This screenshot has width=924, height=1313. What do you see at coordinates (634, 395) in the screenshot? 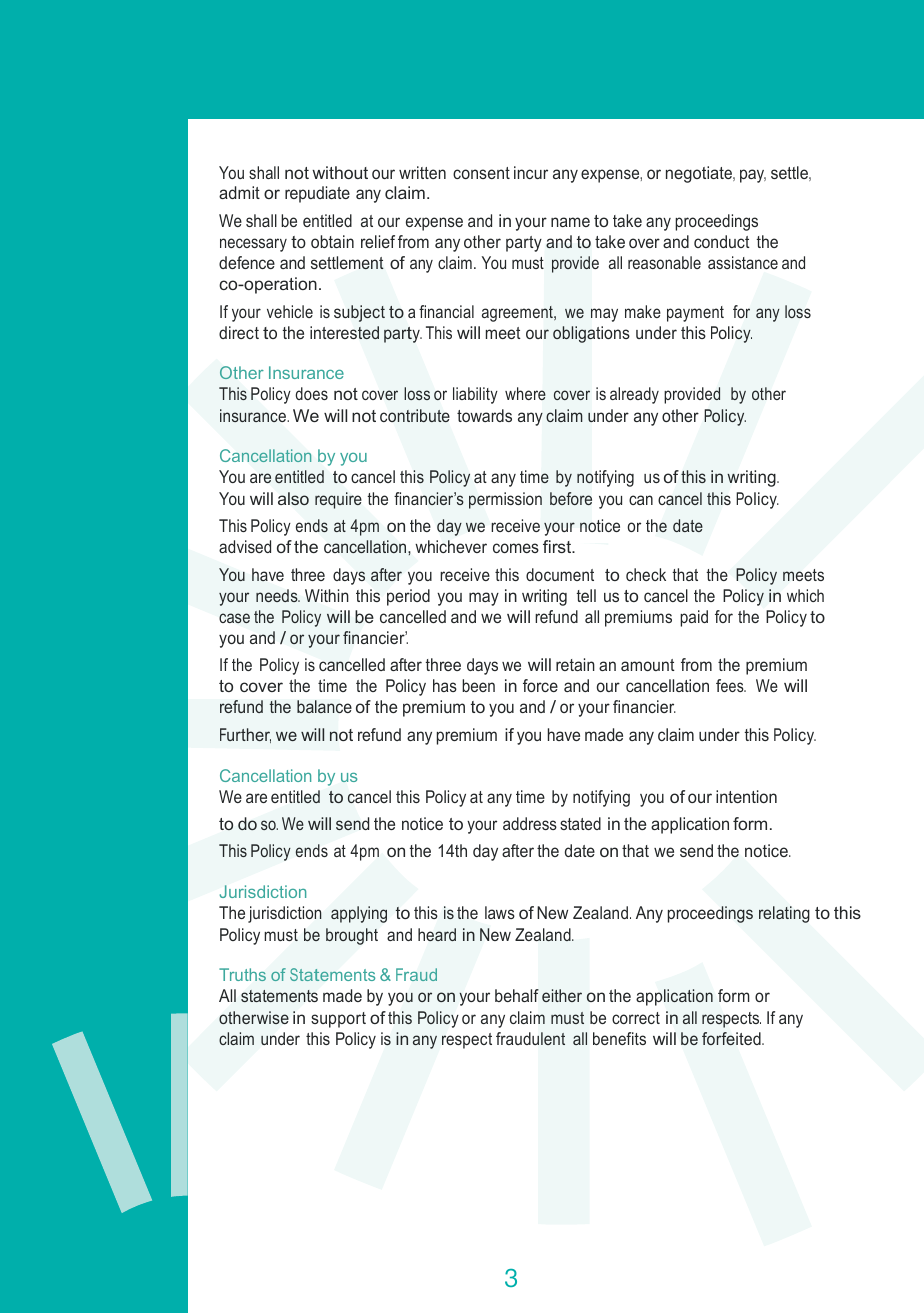
I see `already` at bounding box center [634, 395].
